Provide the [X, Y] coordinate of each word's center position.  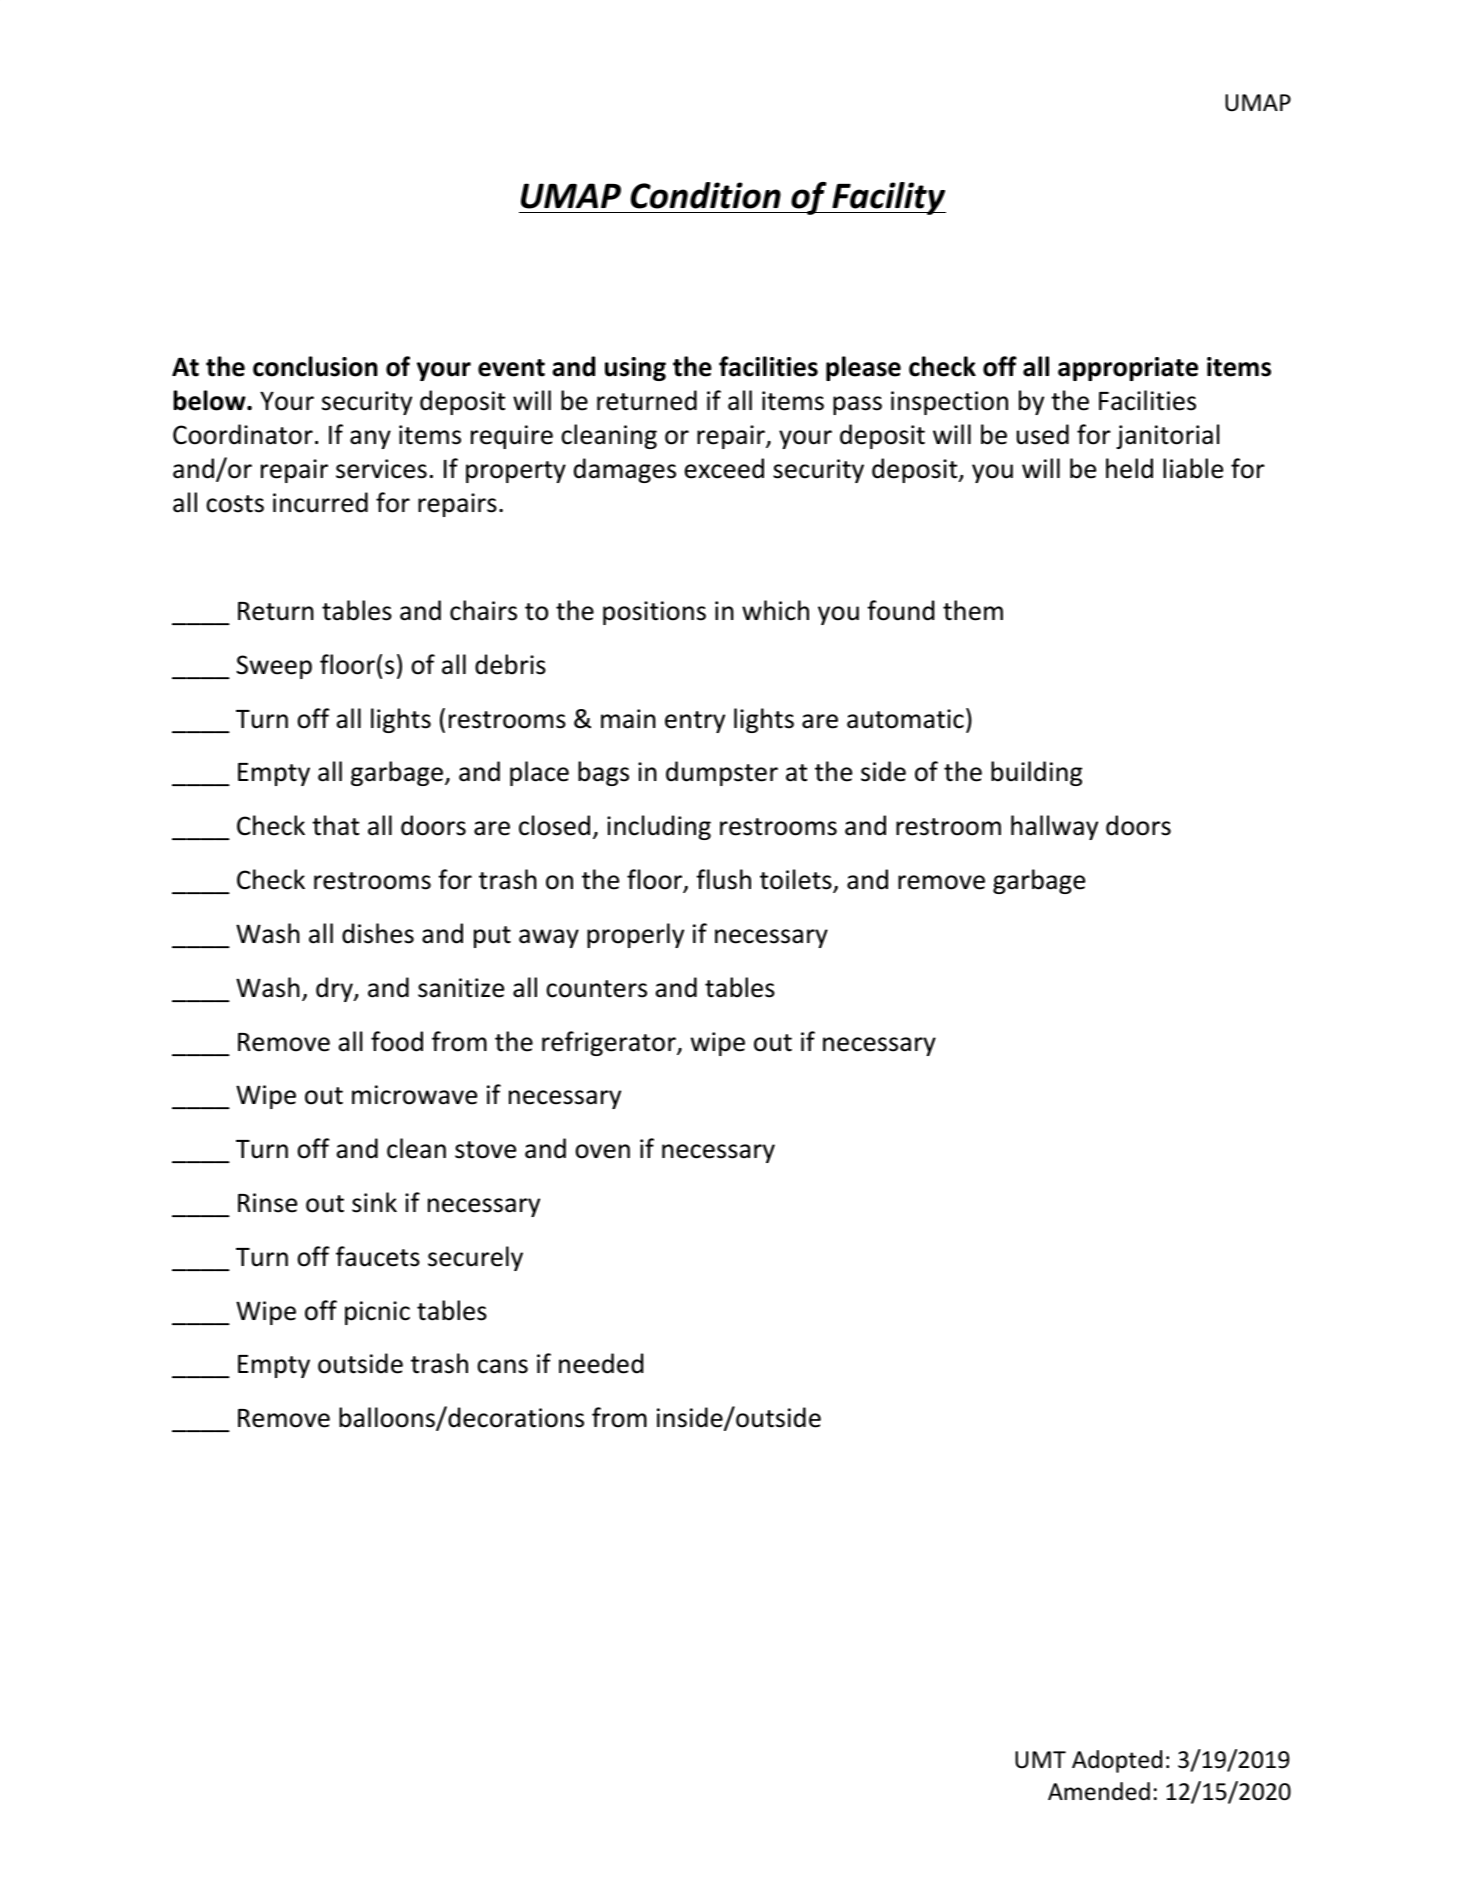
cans [502, 1366]
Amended [1099, 1791]
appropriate [1128, 369]
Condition [706, 195]
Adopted [1117, 1761]
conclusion [315, 366]
